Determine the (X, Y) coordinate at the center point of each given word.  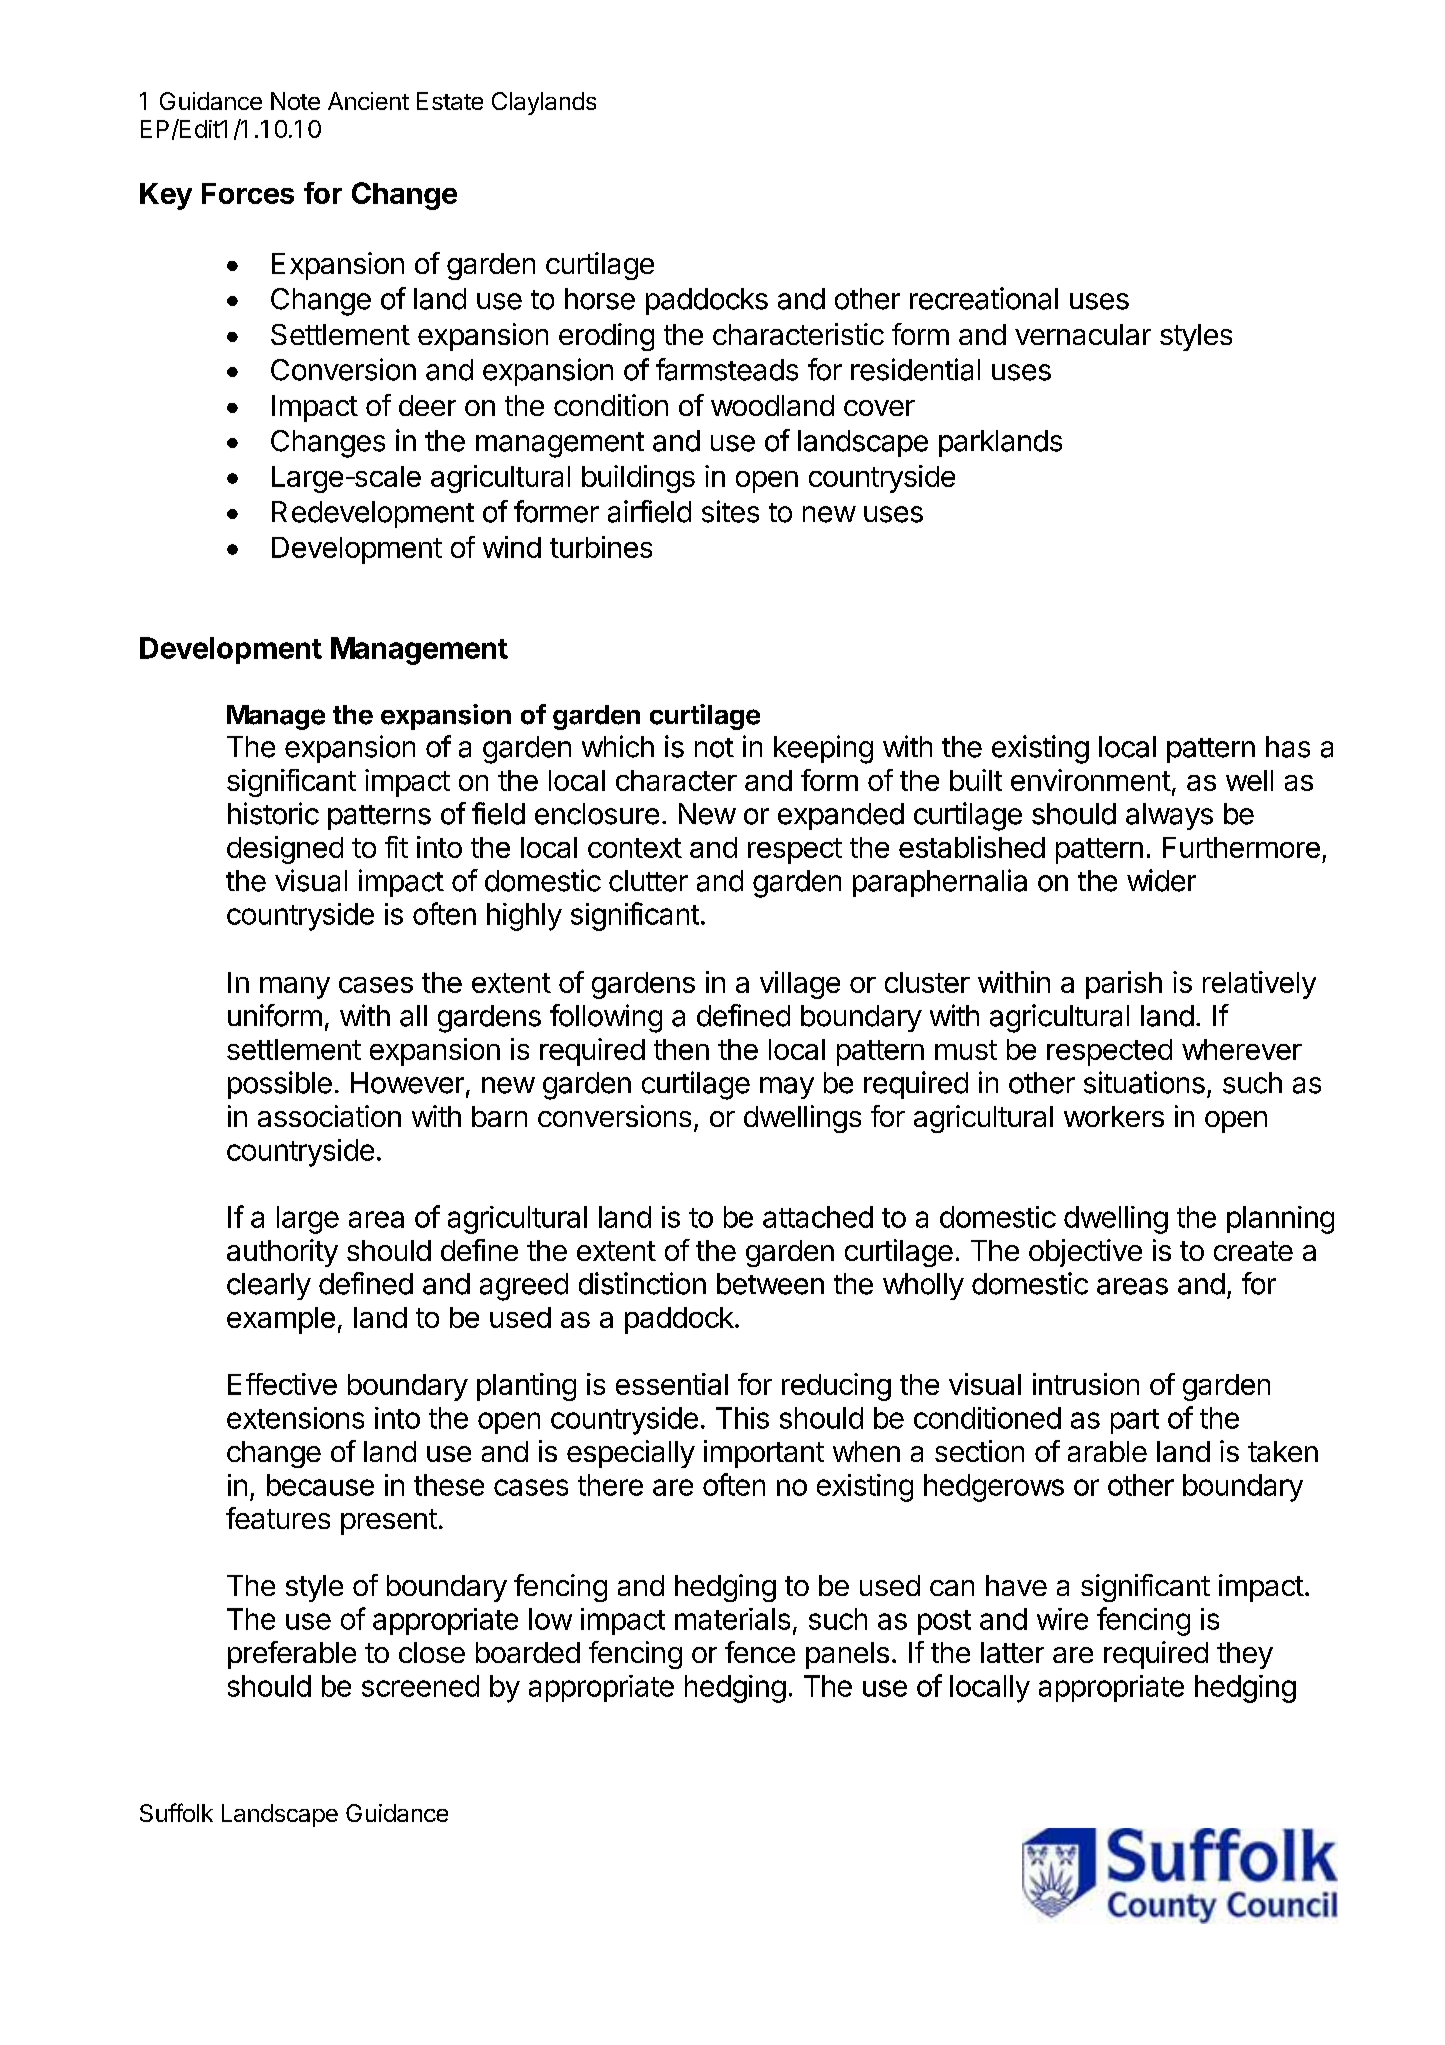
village (800, 985)
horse (600, 299)
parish (1124, 985)
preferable (292, 1655)
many (295, 988)
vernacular (1083, 334)
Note (295, 101)
